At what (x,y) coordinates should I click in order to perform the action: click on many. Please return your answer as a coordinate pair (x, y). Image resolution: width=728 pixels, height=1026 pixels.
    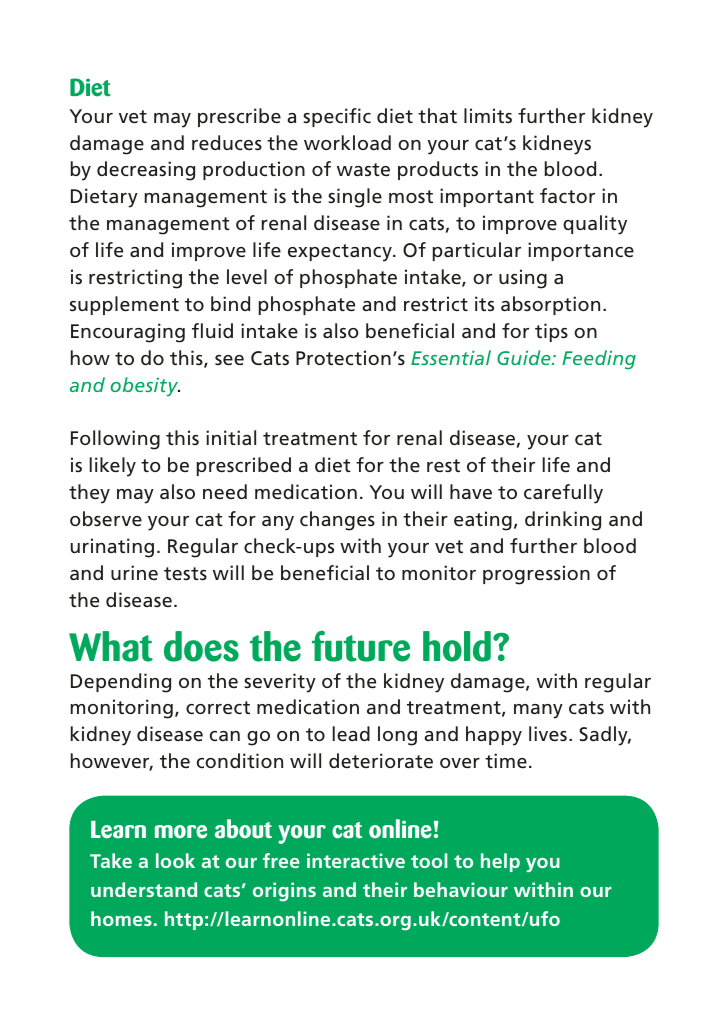
    Looking at the image, I should click on (538, 711).
